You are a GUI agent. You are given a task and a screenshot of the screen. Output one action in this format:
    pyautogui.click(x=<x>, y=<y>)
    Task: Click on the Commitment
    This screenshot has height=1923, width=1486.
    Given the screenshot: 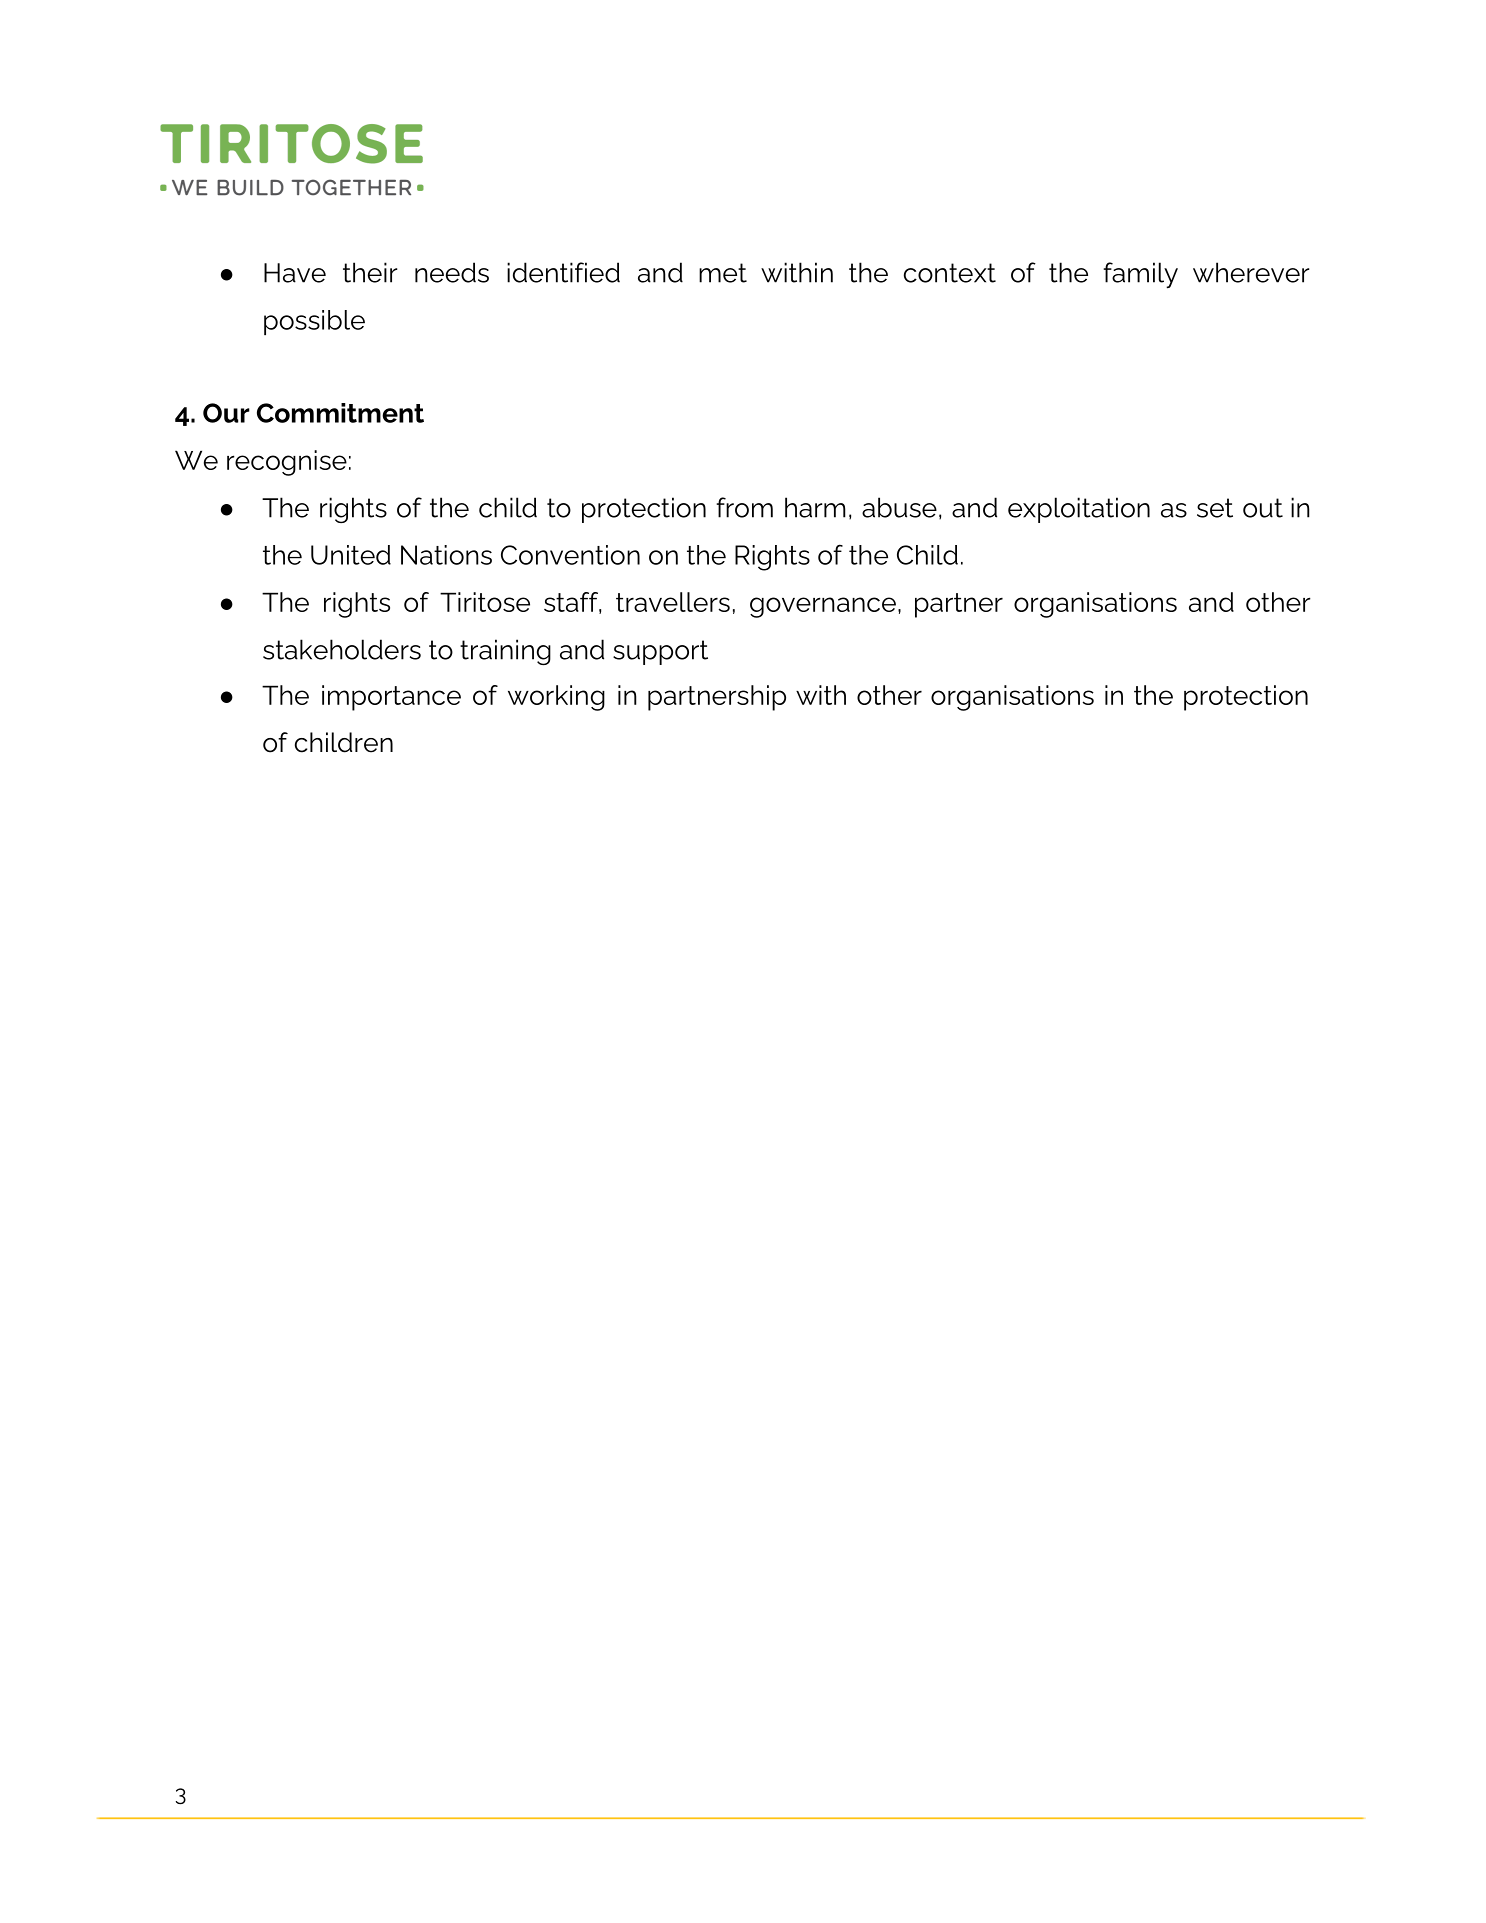 What is the action you would take?
    pyautogui.click(x=340, y=413)
